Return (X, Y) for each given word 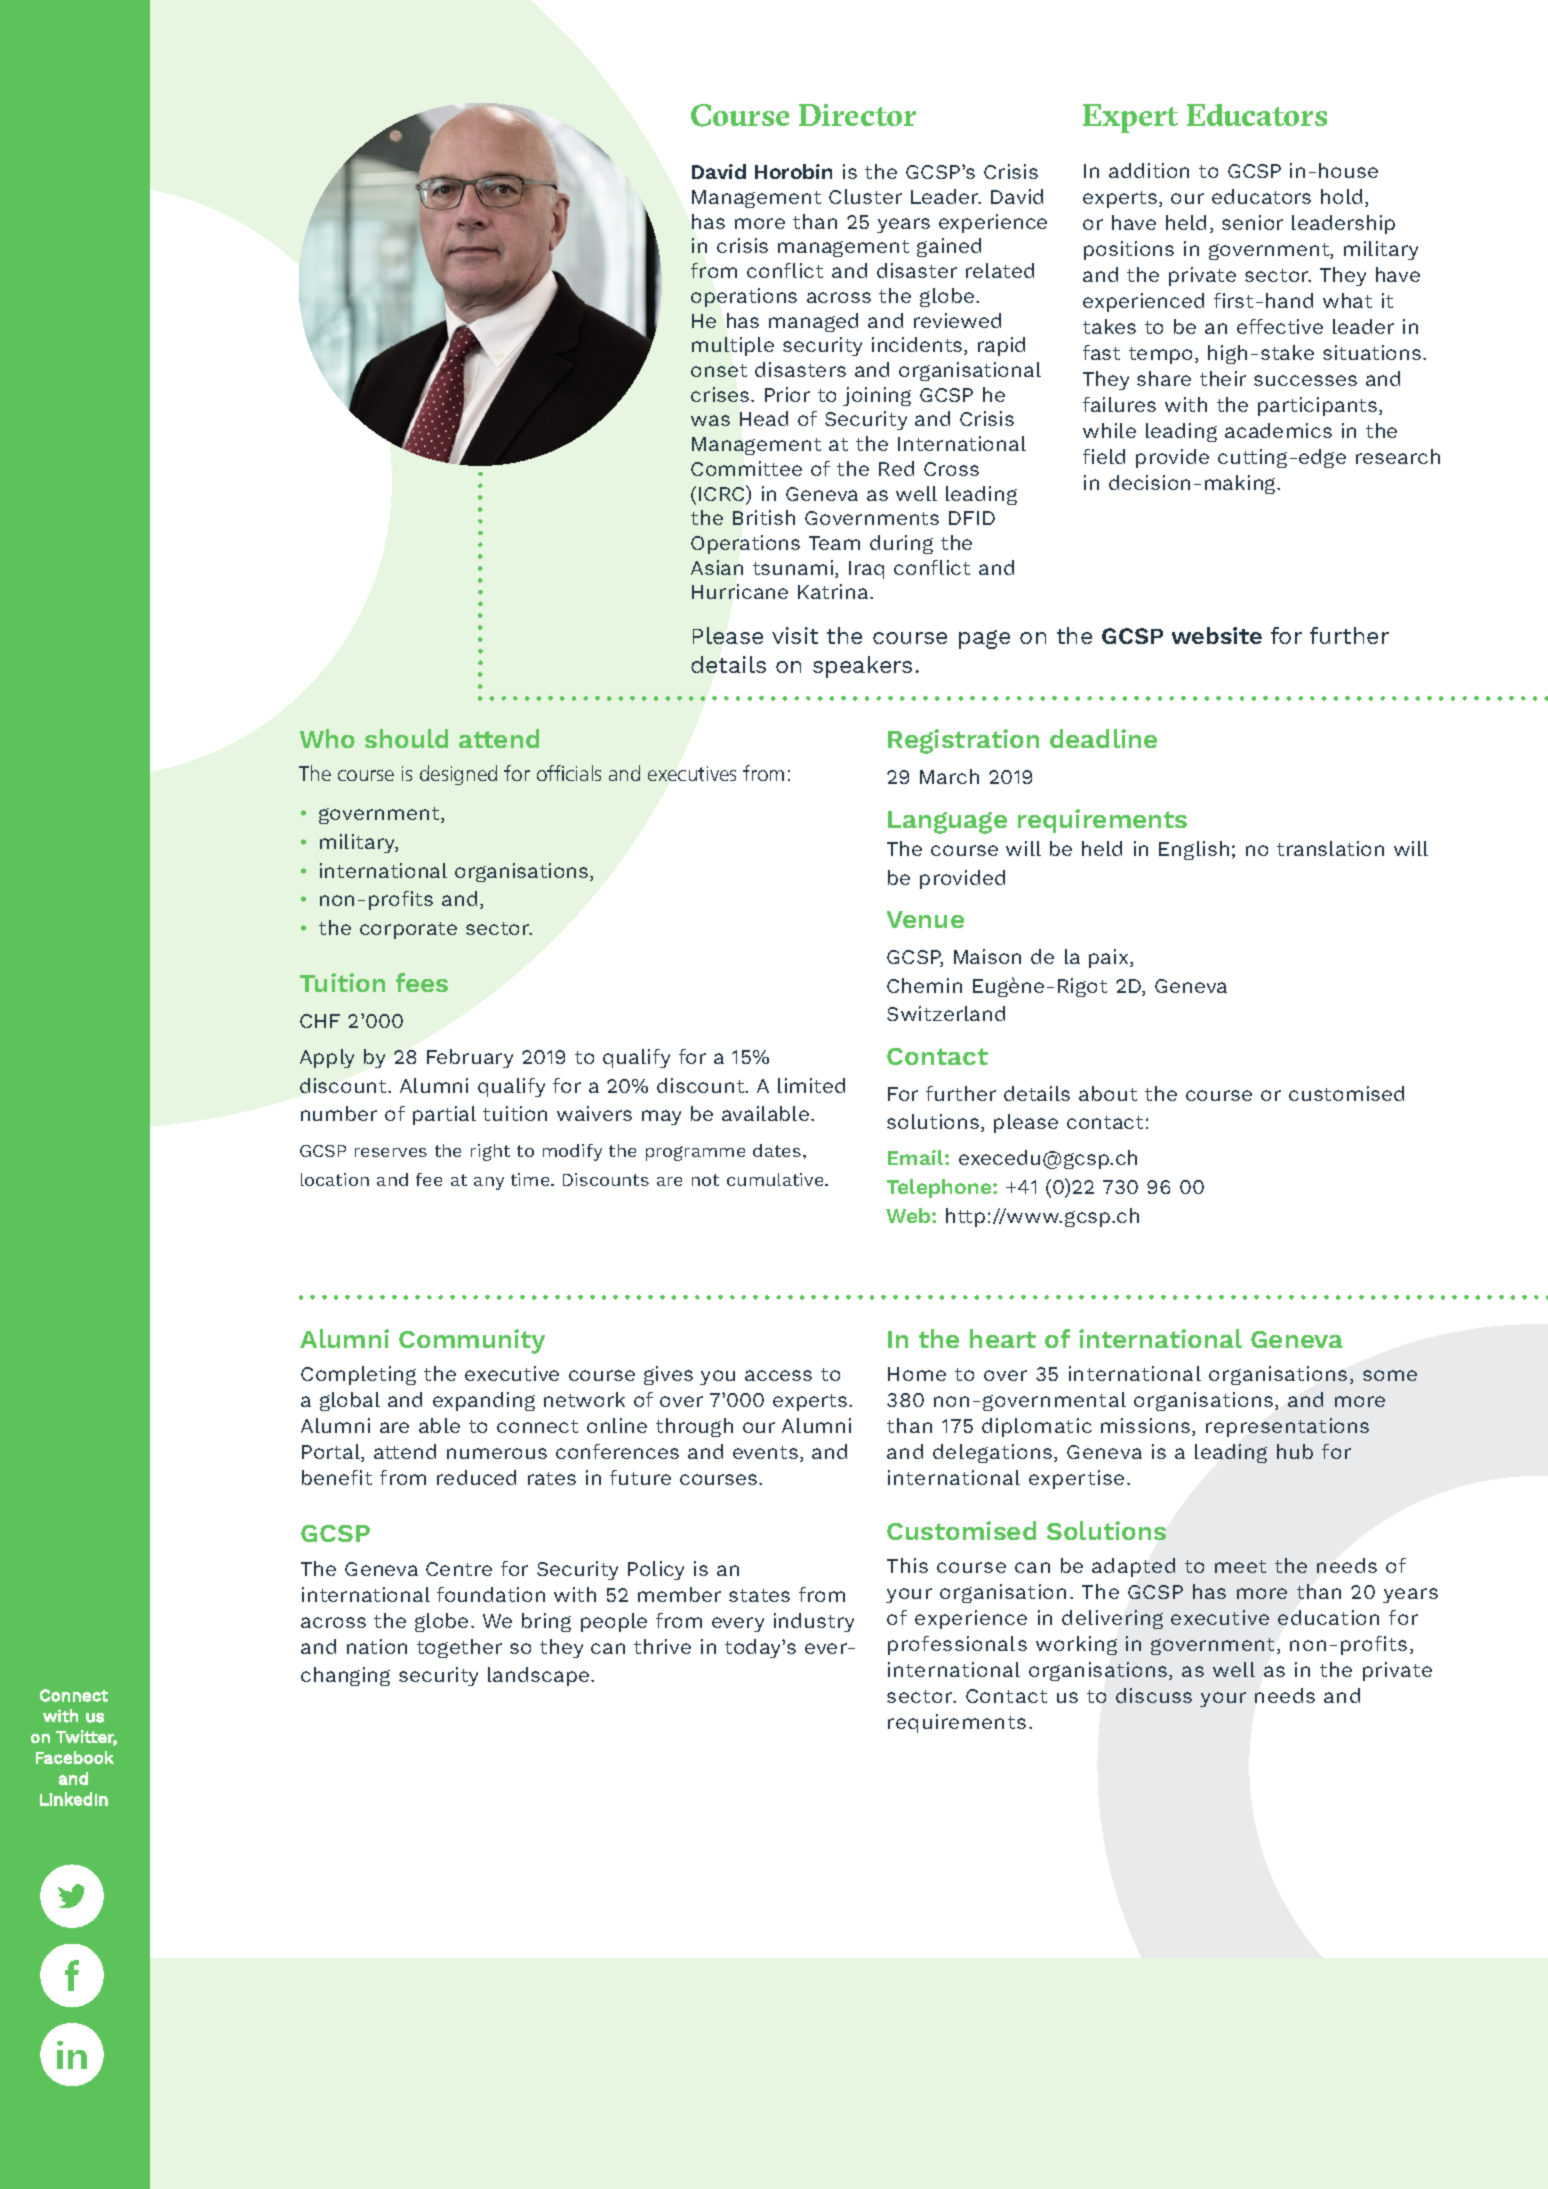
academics (1278, 430)
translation (1330, 848)
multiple (733, 346)
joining (877, 396)
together (459, 1648)
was (710, 420)
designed (458, 775)
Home (917, 1374)
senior (1252, 222)
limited (811, 1085)
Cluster (865, 196)
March (949, 776)
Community (472, 1341)
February (470, 1058)
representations (1287, 1427)
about (1108, 1093)
